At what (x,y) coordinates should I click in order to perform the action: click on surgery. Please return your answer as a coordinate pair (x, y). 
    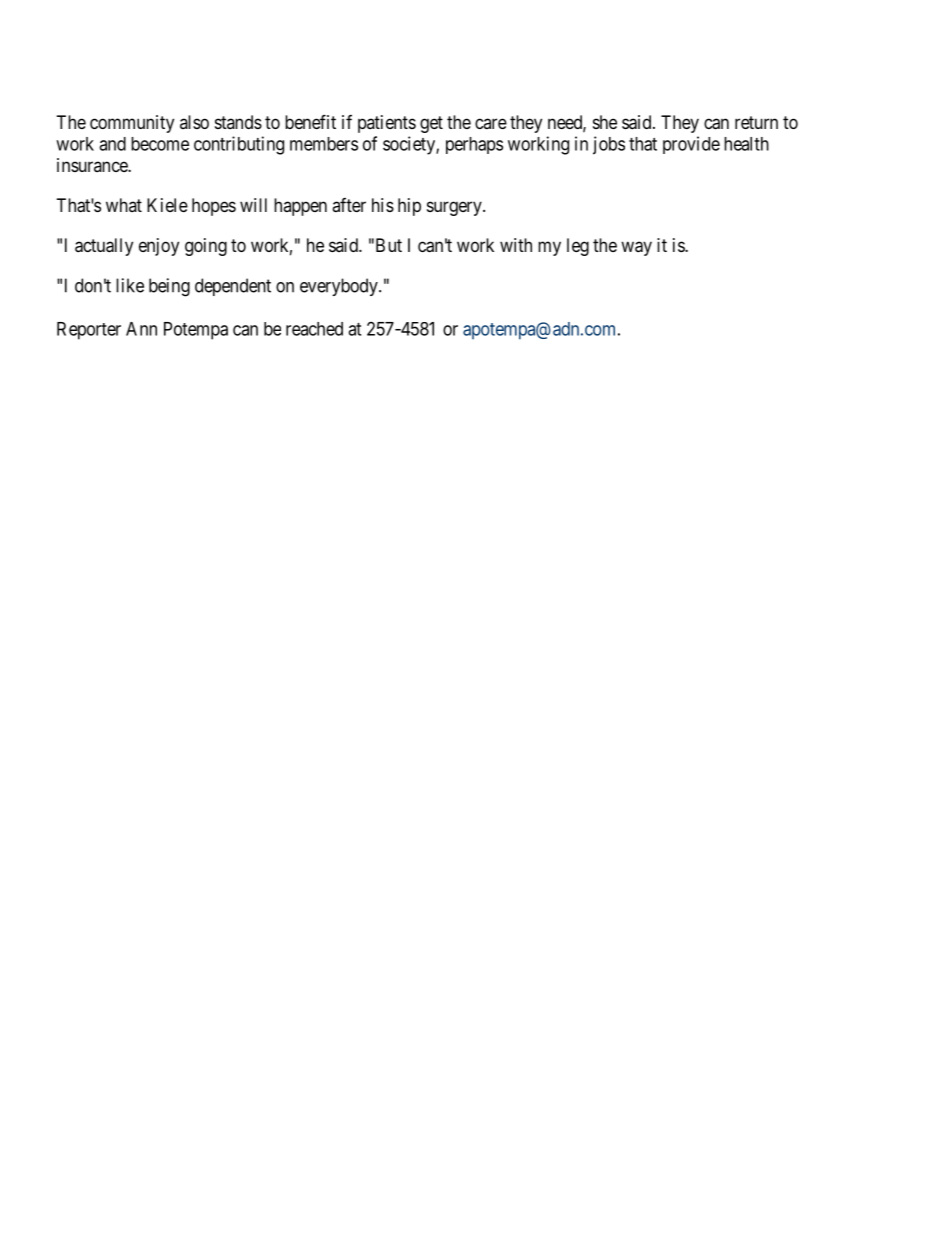
    Looking at the image, I should click on (455, 208).
